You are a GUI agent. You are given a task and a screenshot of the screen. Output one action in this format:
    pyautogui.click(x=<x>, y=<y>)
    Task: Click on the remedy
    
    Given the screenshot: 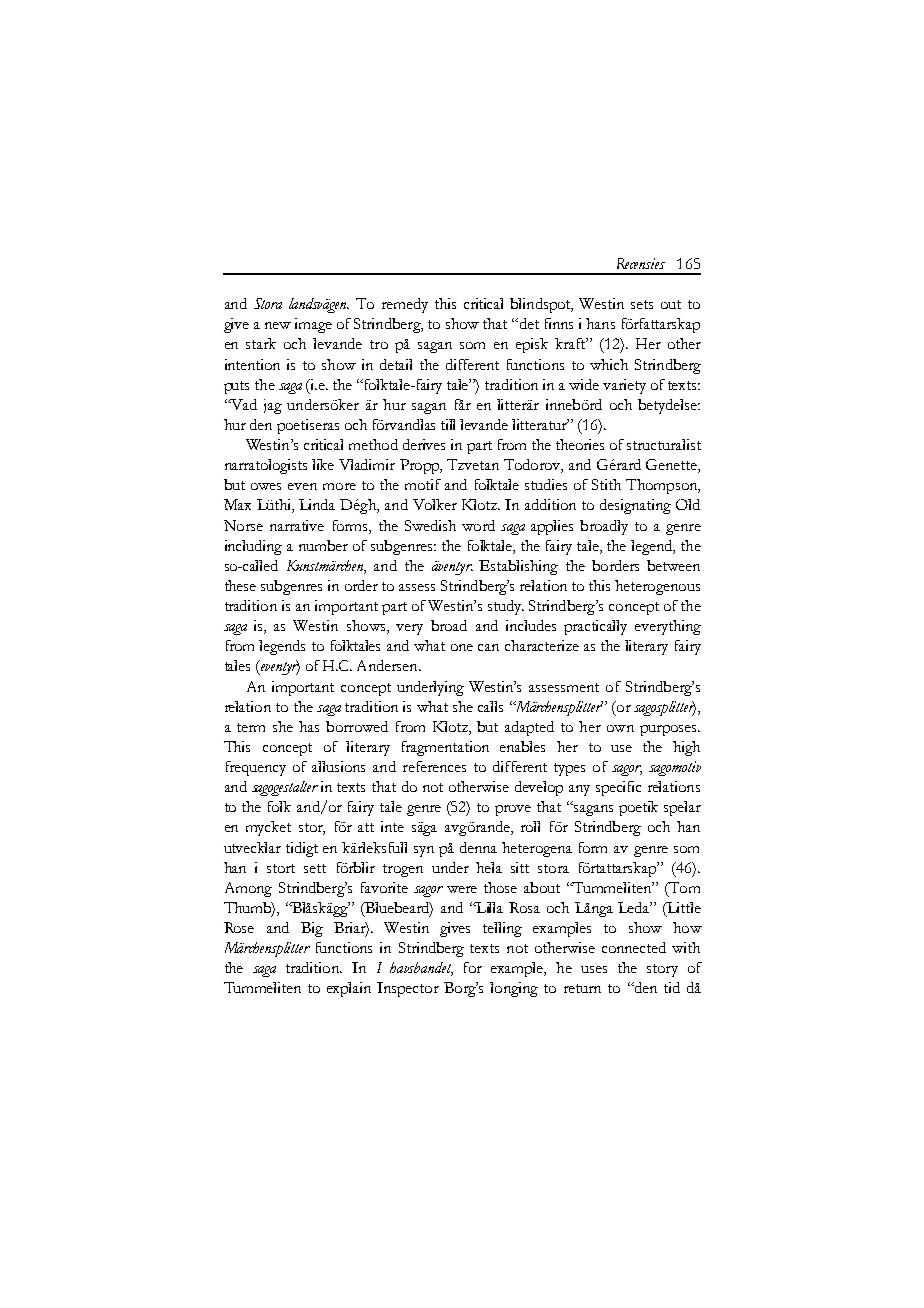 What is the action you would take?
    pyautogui.click(x=405, y=305)
